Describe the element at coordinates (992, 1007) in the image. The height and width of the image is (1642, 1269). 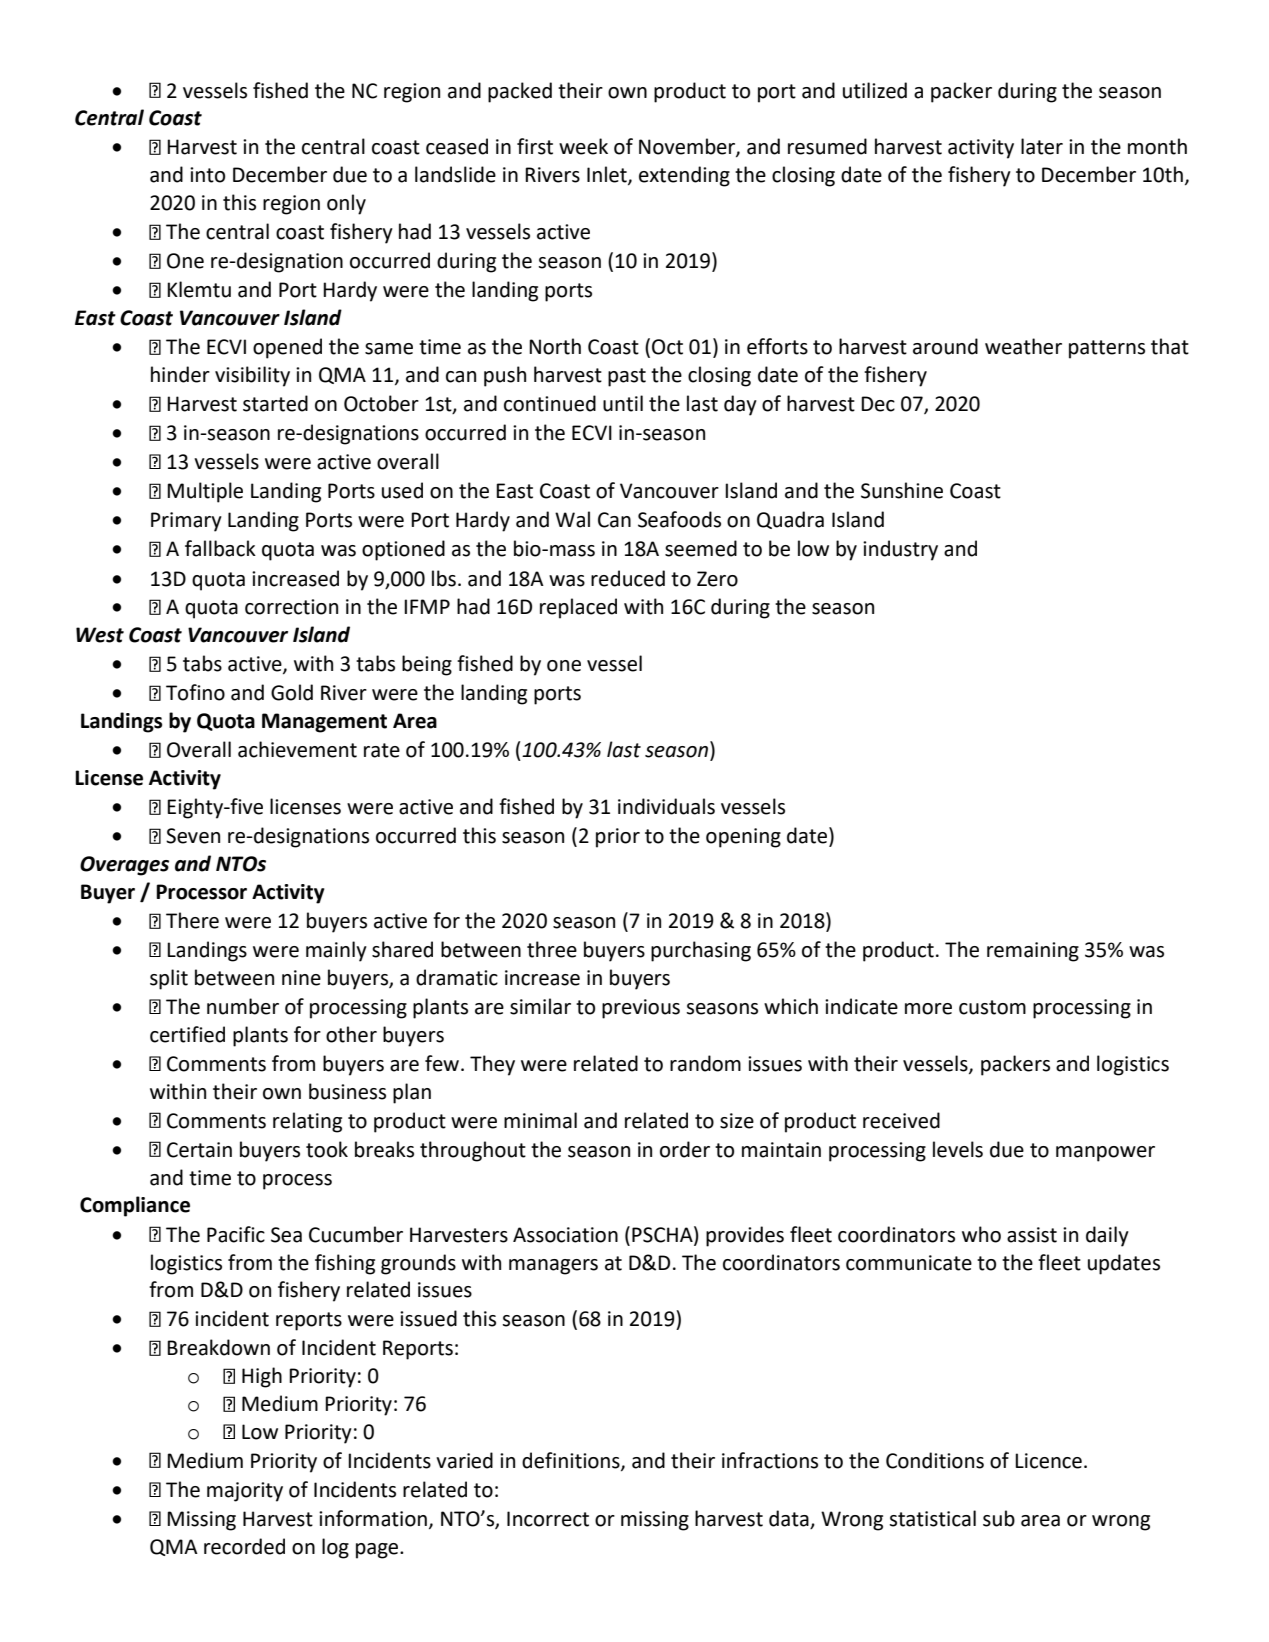
I see `custom` at that location.
